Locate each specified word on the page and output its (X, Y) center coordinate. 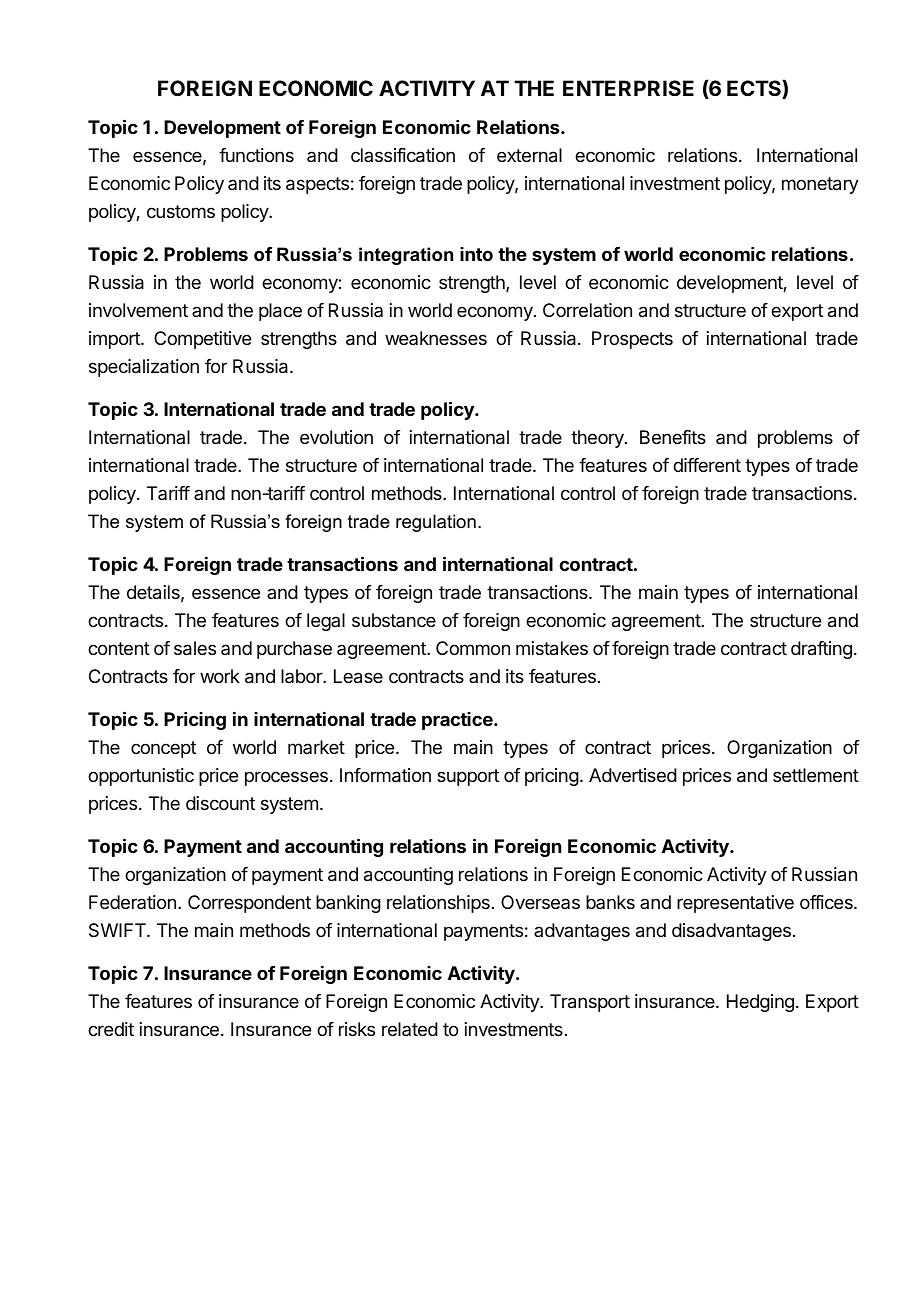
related (410, 1029)
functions (256, 155)
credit (111, 1029)
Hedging (760, 1003)
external (529, 155)
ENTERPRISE (628, 88)
